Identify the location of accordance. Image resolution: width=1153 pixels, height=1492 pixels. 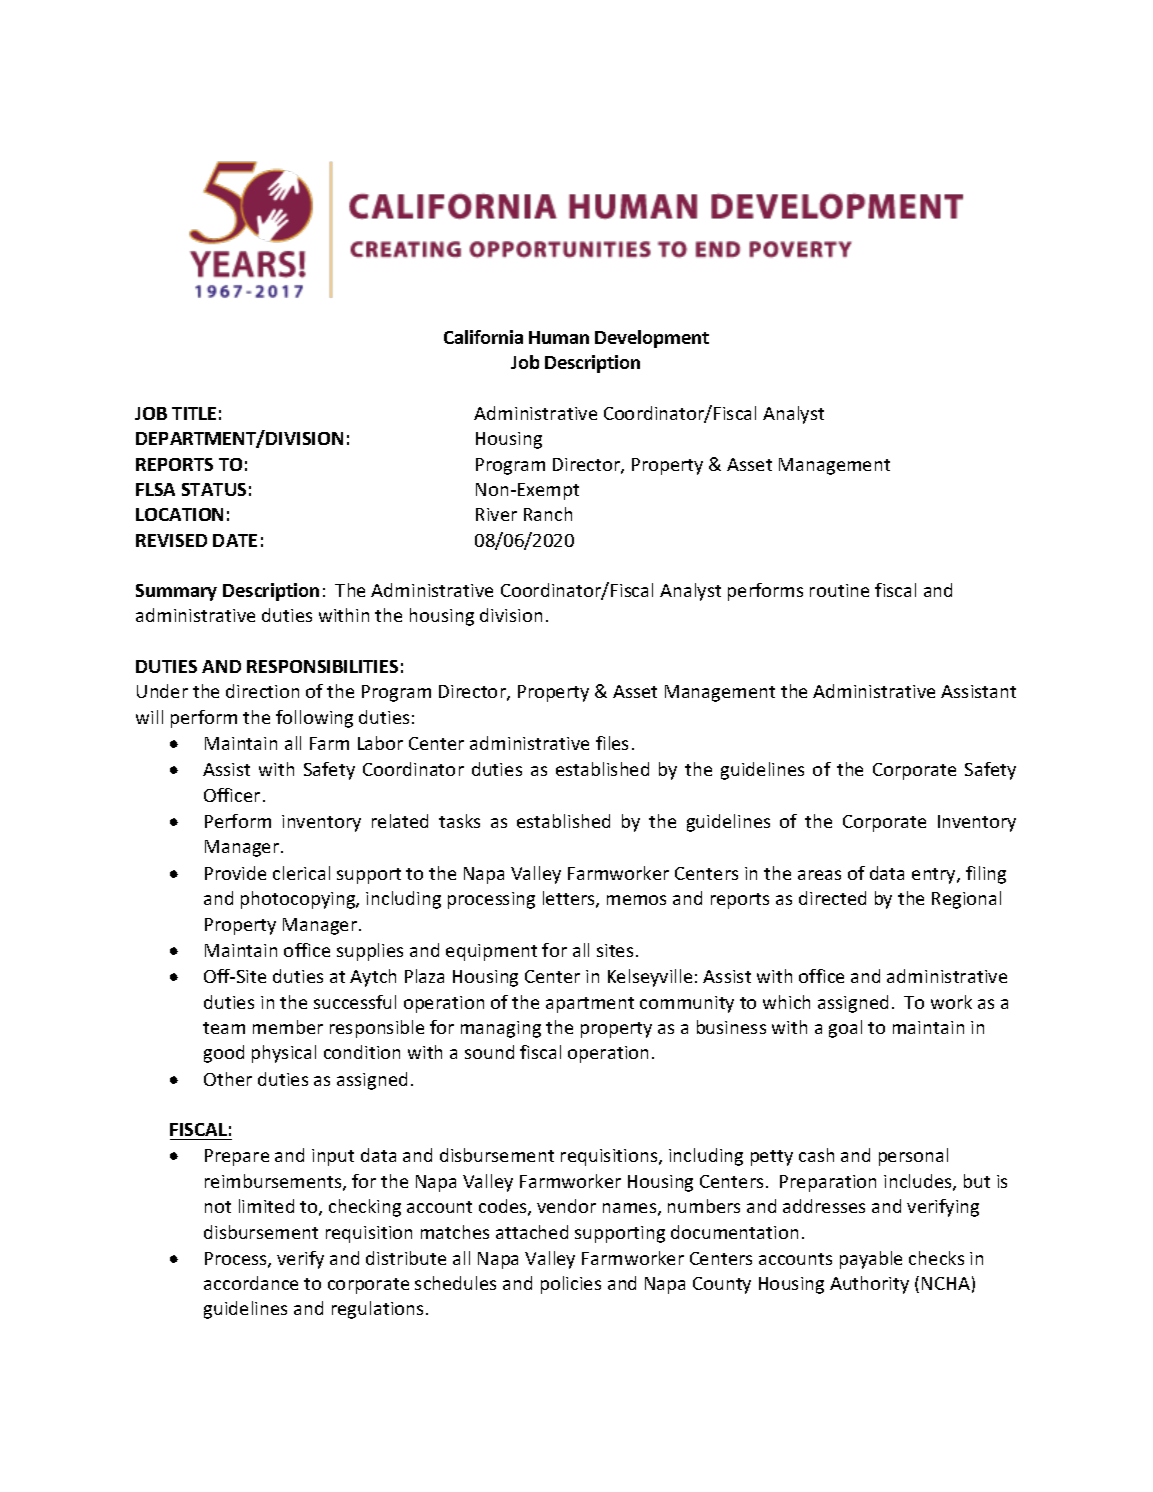
(251, 1283).
